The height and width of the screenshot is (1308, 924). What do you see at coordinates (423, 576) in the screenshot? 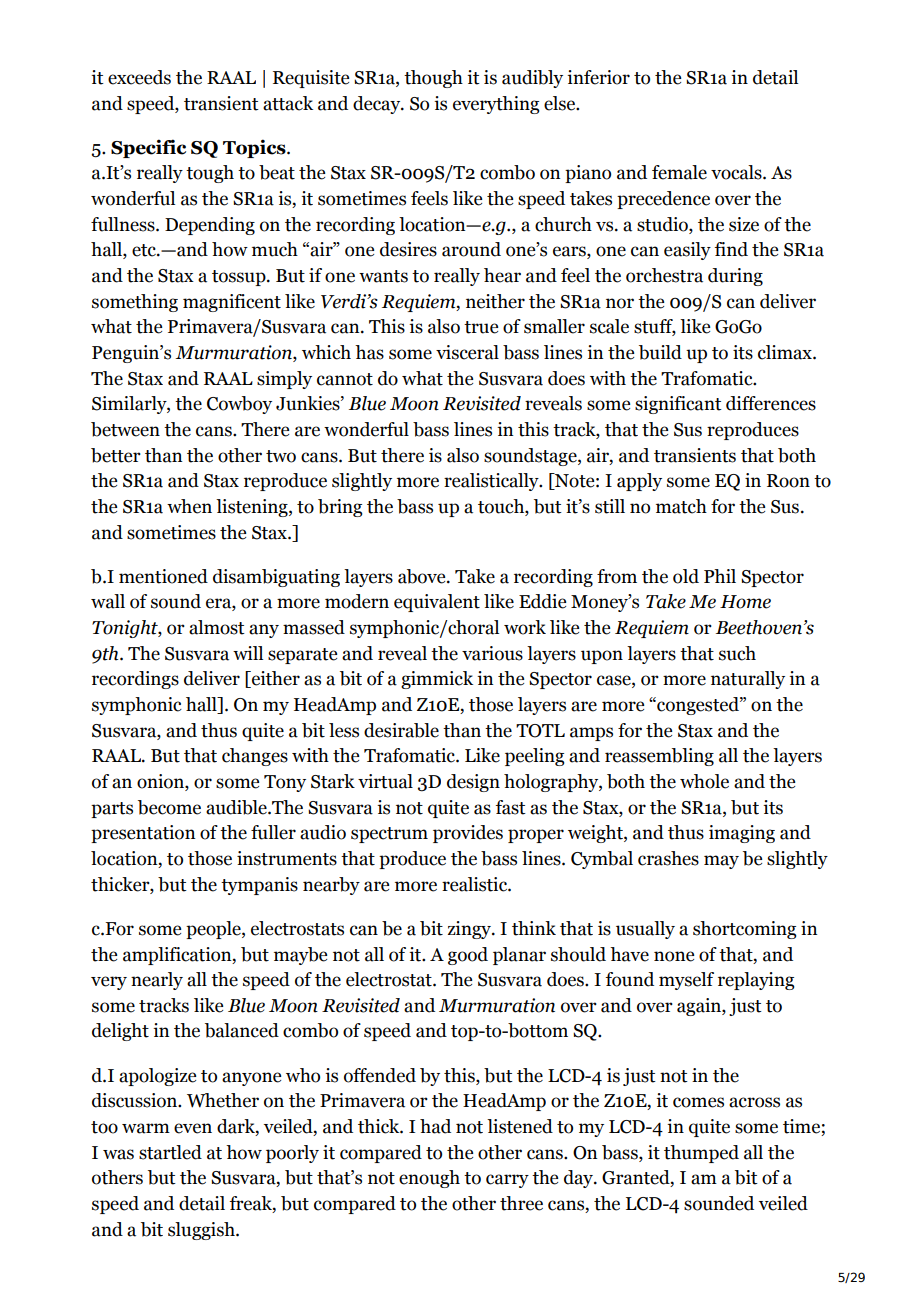
I see `above` at bounding box center [423, 576].
